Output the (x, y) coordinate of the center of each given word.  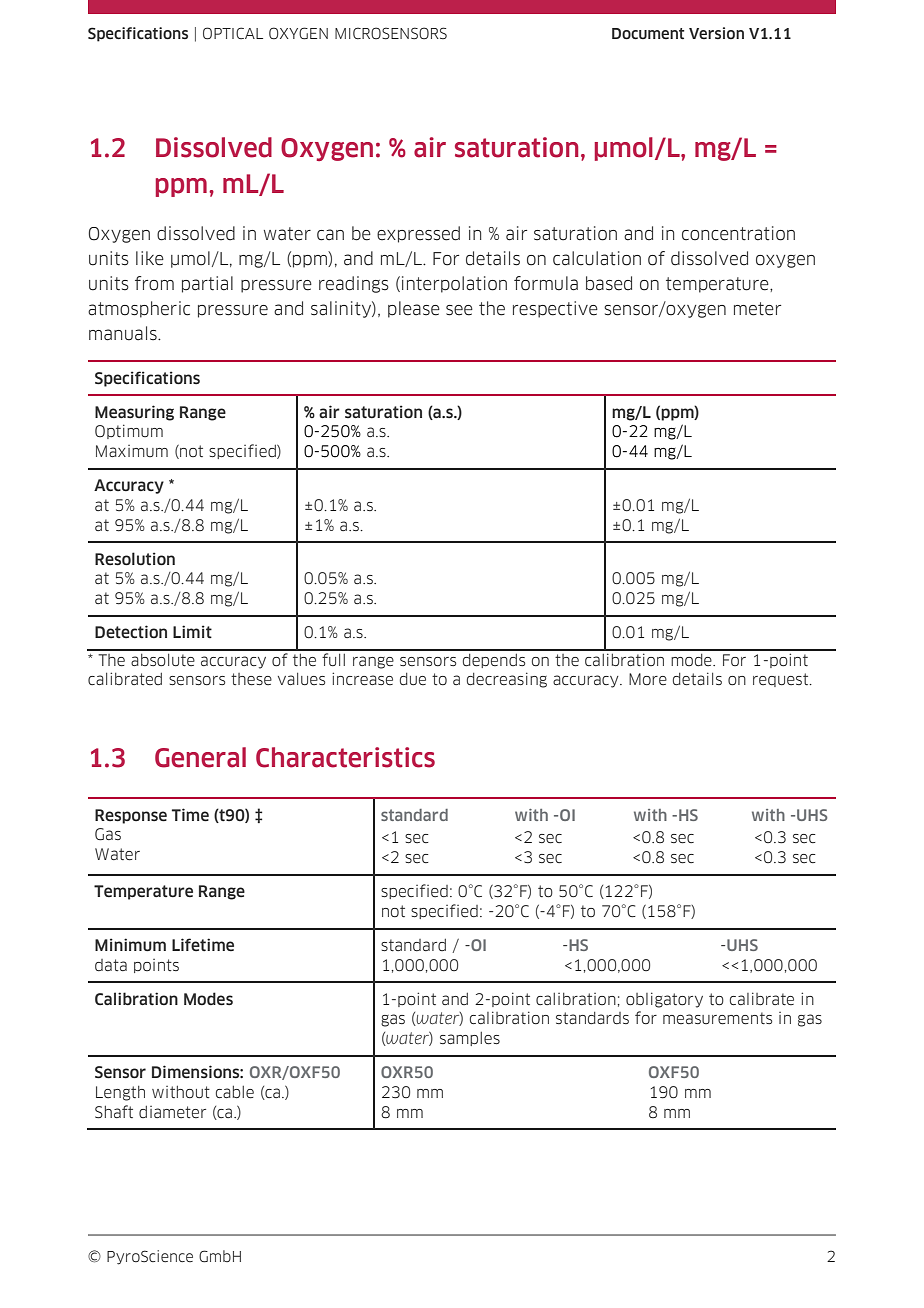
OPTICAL (233, 33)
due (413, 679)
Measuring (134, 413)
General (200, 757)
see (459, 310)
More (648, 679)
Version (716, 33)
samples (470, 1039)
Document (648, 34)
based (609, 283)
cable (235, 1092)
